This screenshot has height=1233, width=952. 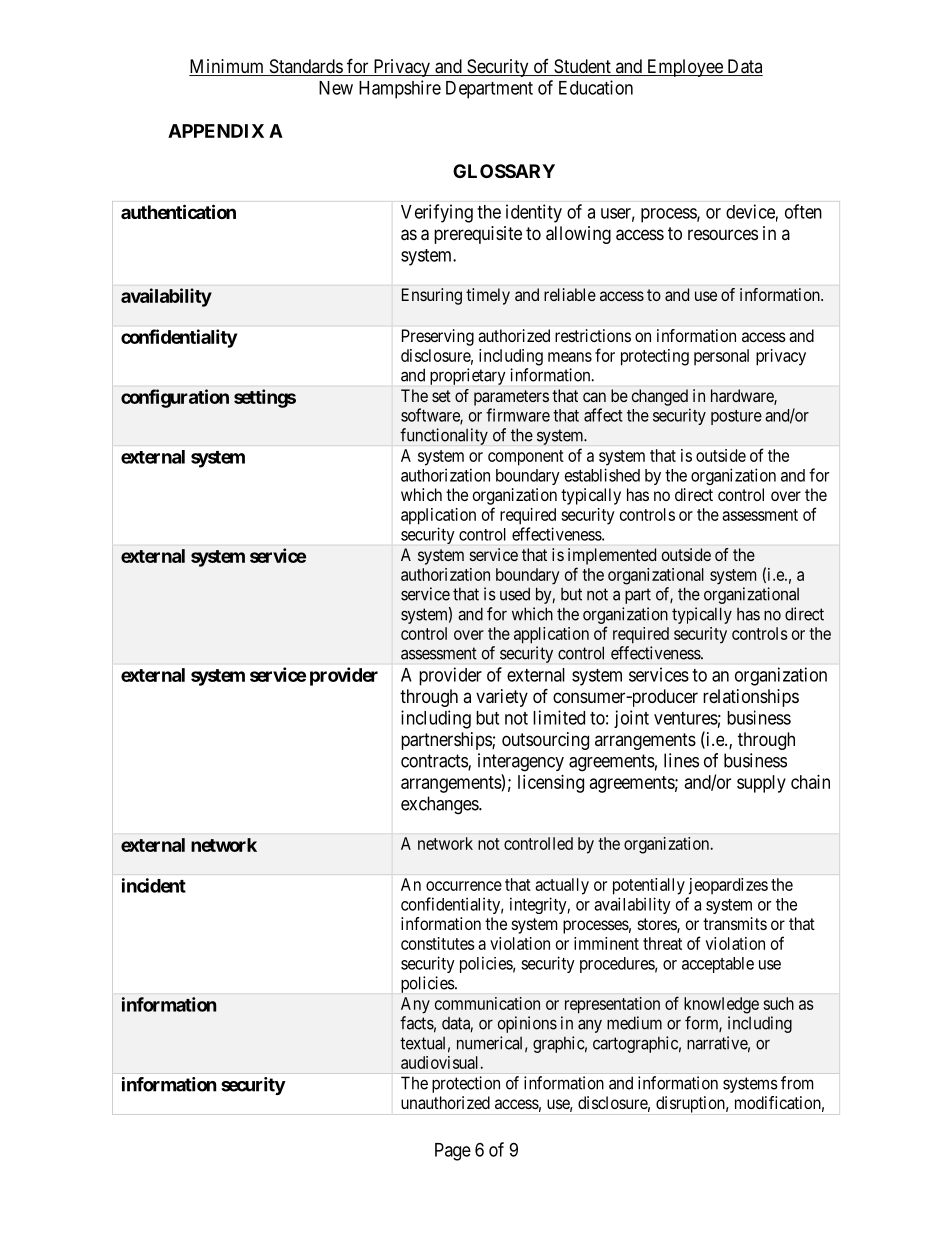 What do you see at coordinates (400, 89) in the screenshot?
I see `Hampshire` at bounding box center [400, 89].
